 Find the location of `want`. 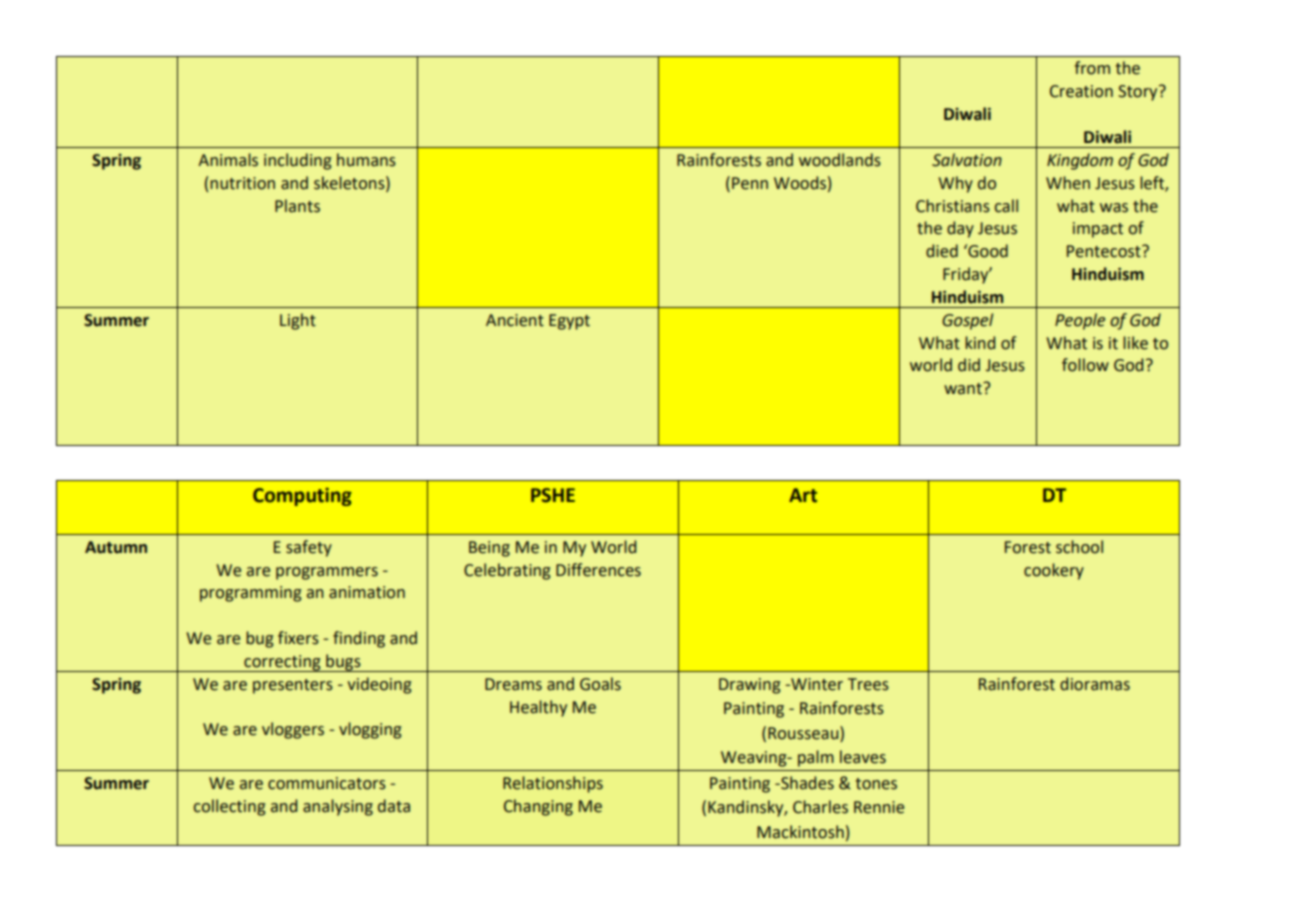

want is located at coordinates (964, 388).
